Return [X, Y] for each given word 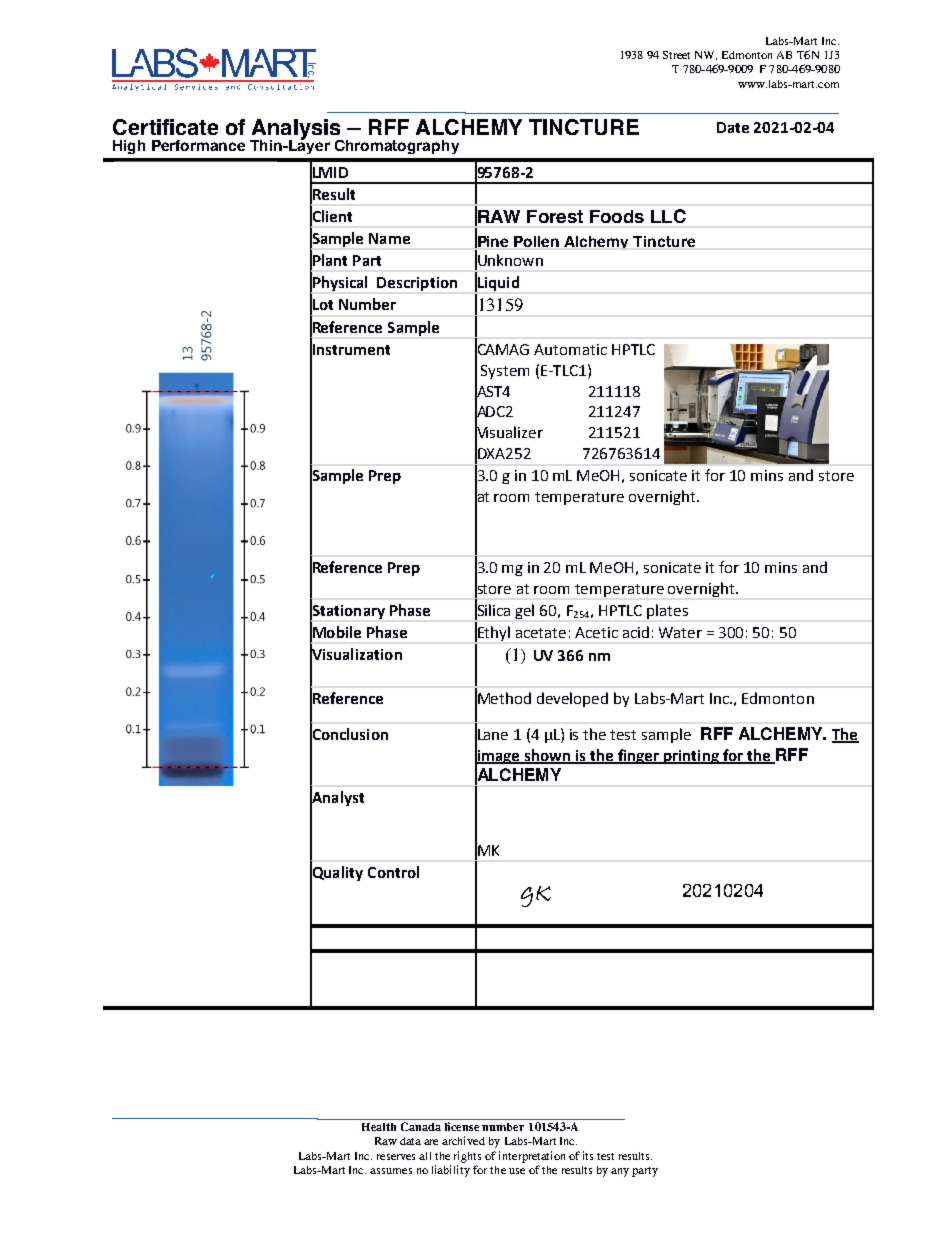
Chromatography [397, 147]
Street [676, 55]
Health [379, 1127]
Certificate [165, 127]
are [431, 1142]
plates [667, 611]
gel [524, 611]
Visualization [356, 654]
